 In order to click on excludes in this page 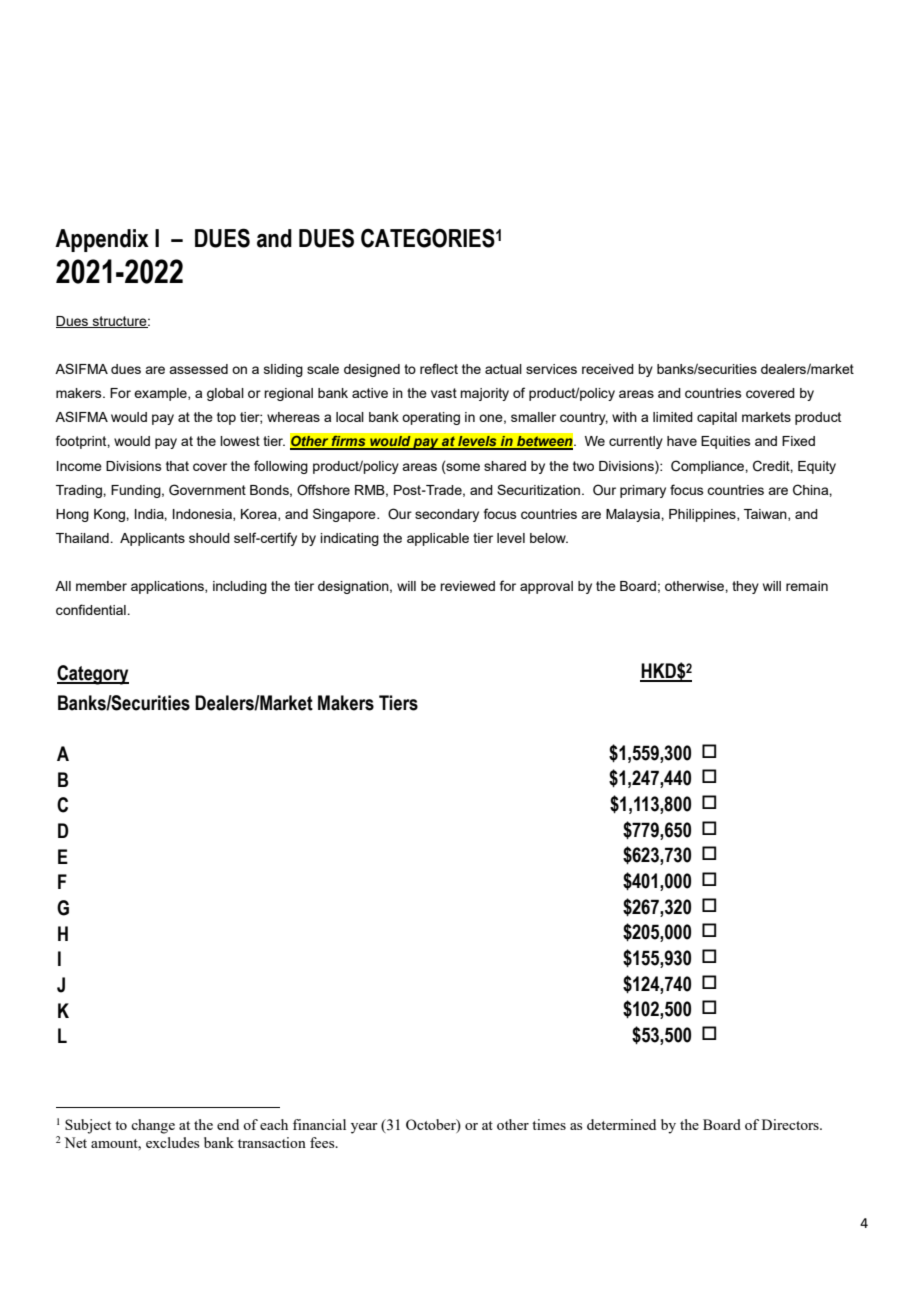, I will do `click(172, 1142)`.
